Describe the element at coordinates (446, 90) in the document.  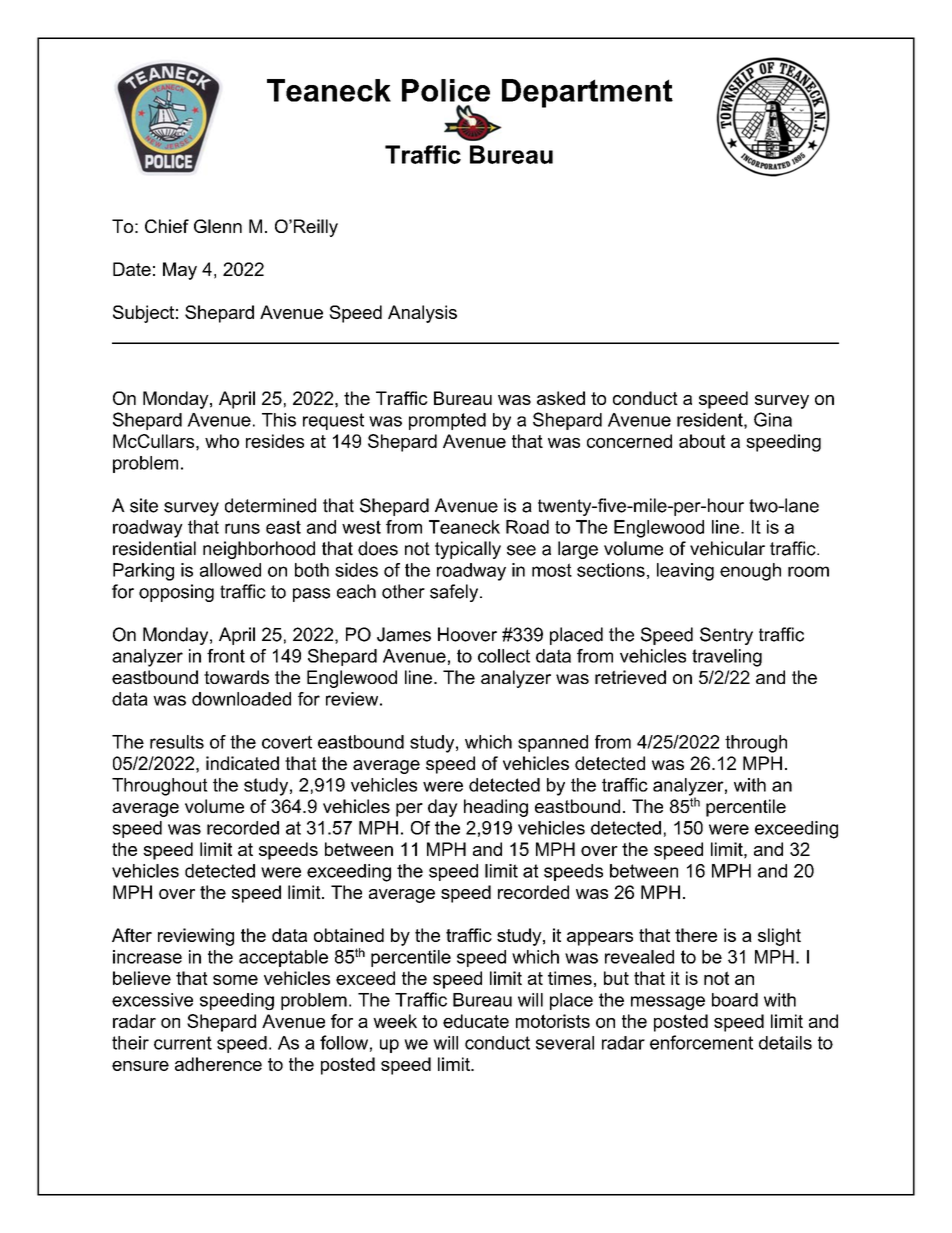
I see `Police` at that location.
